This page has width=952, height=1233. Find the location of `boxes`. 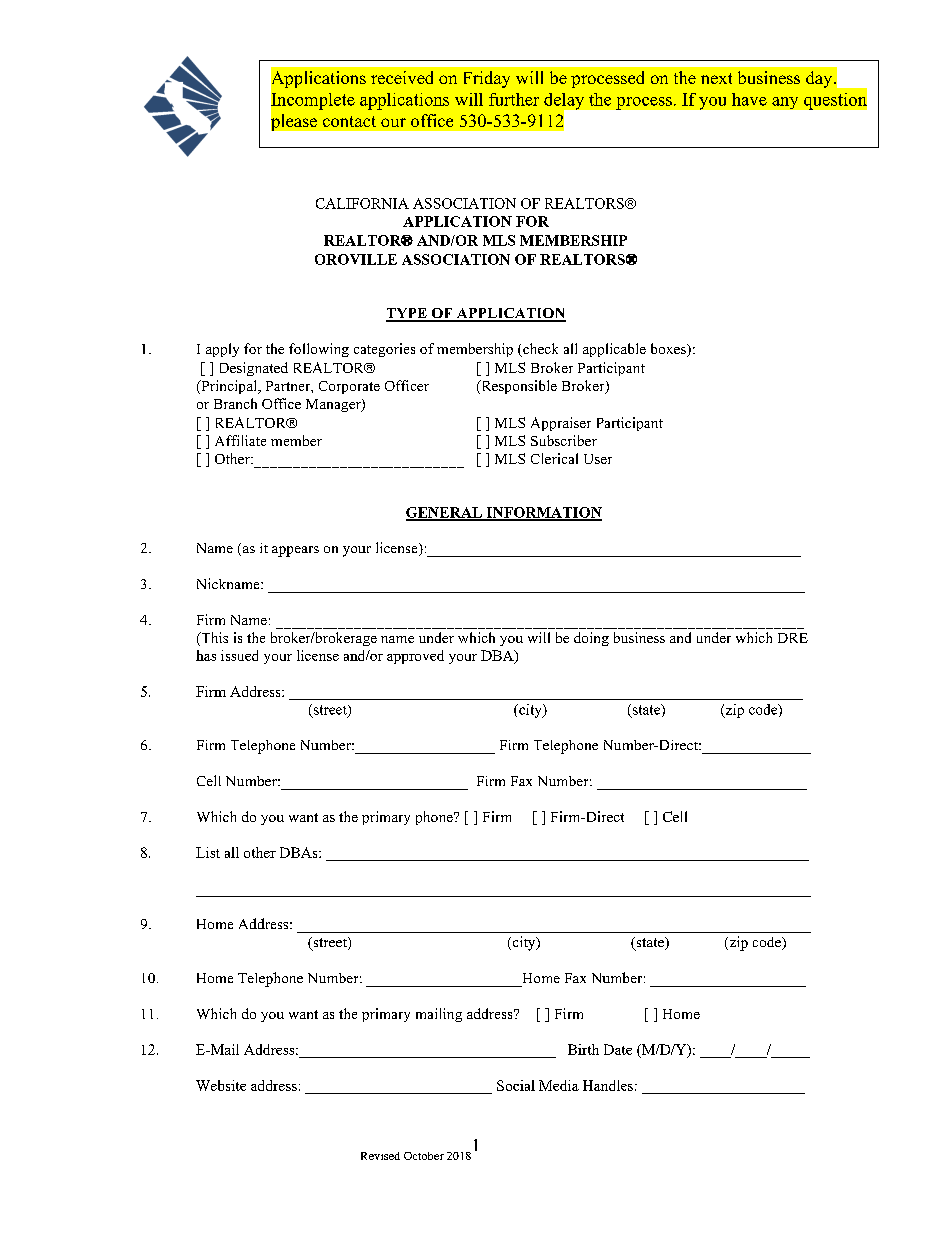

boxes is located at coordinates (669, 350).
